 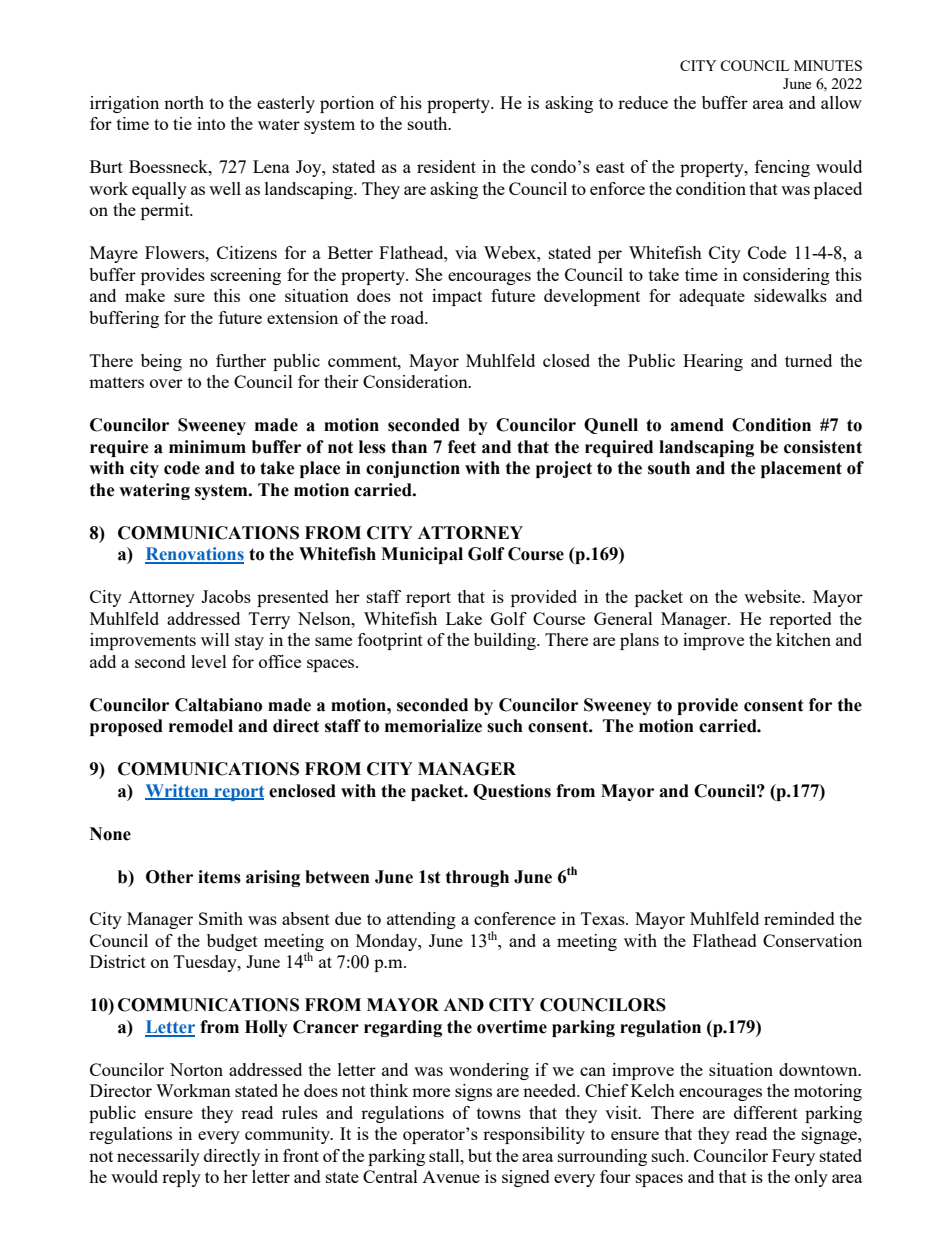 What do you see at coordinates (828, 65) in the document?
I see `MINUTES` at bounding box center [828, 65].
